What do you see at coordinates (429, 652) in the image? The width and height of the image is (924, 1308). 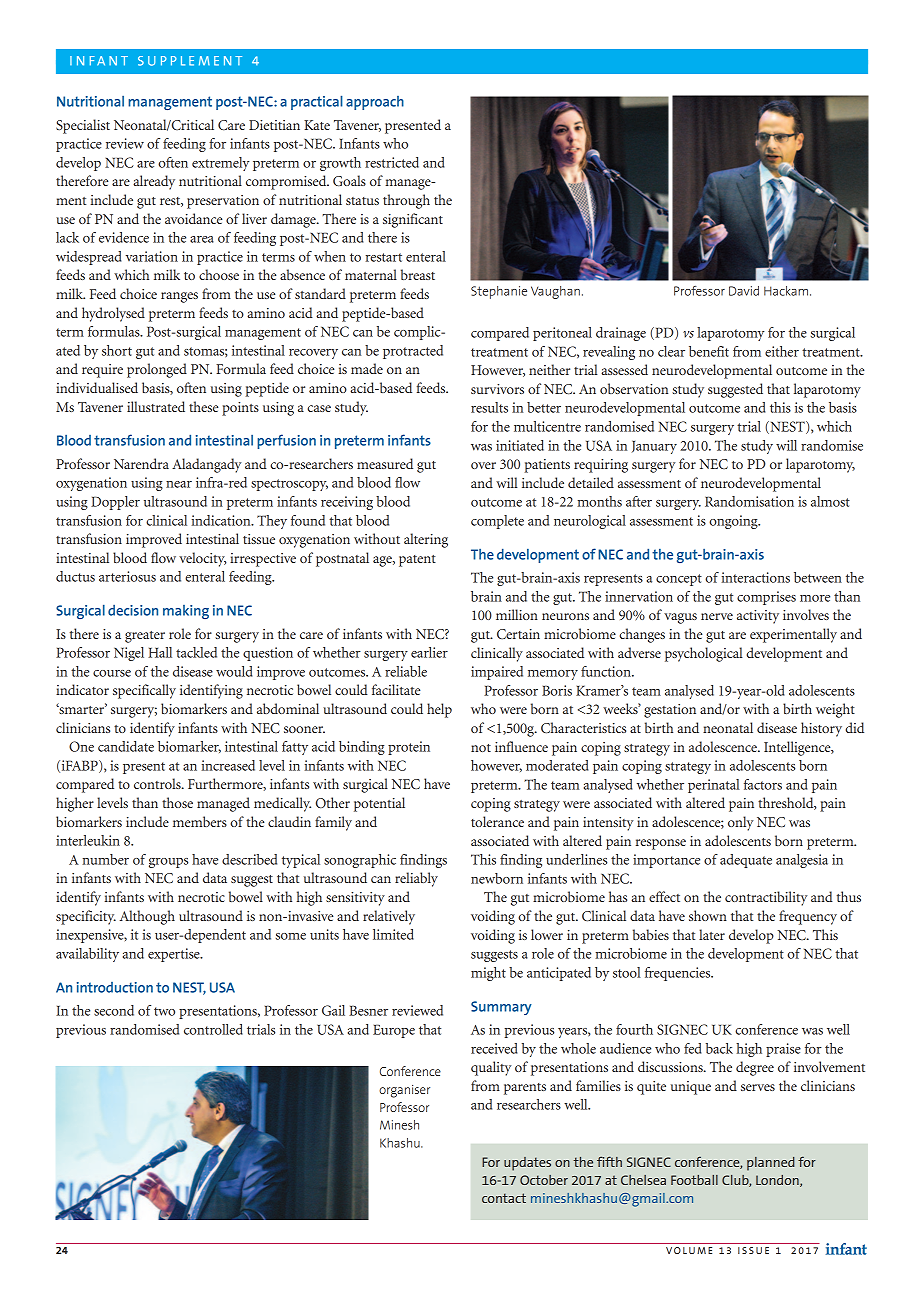 I see `earlier` at bounding box center [429, 652].
